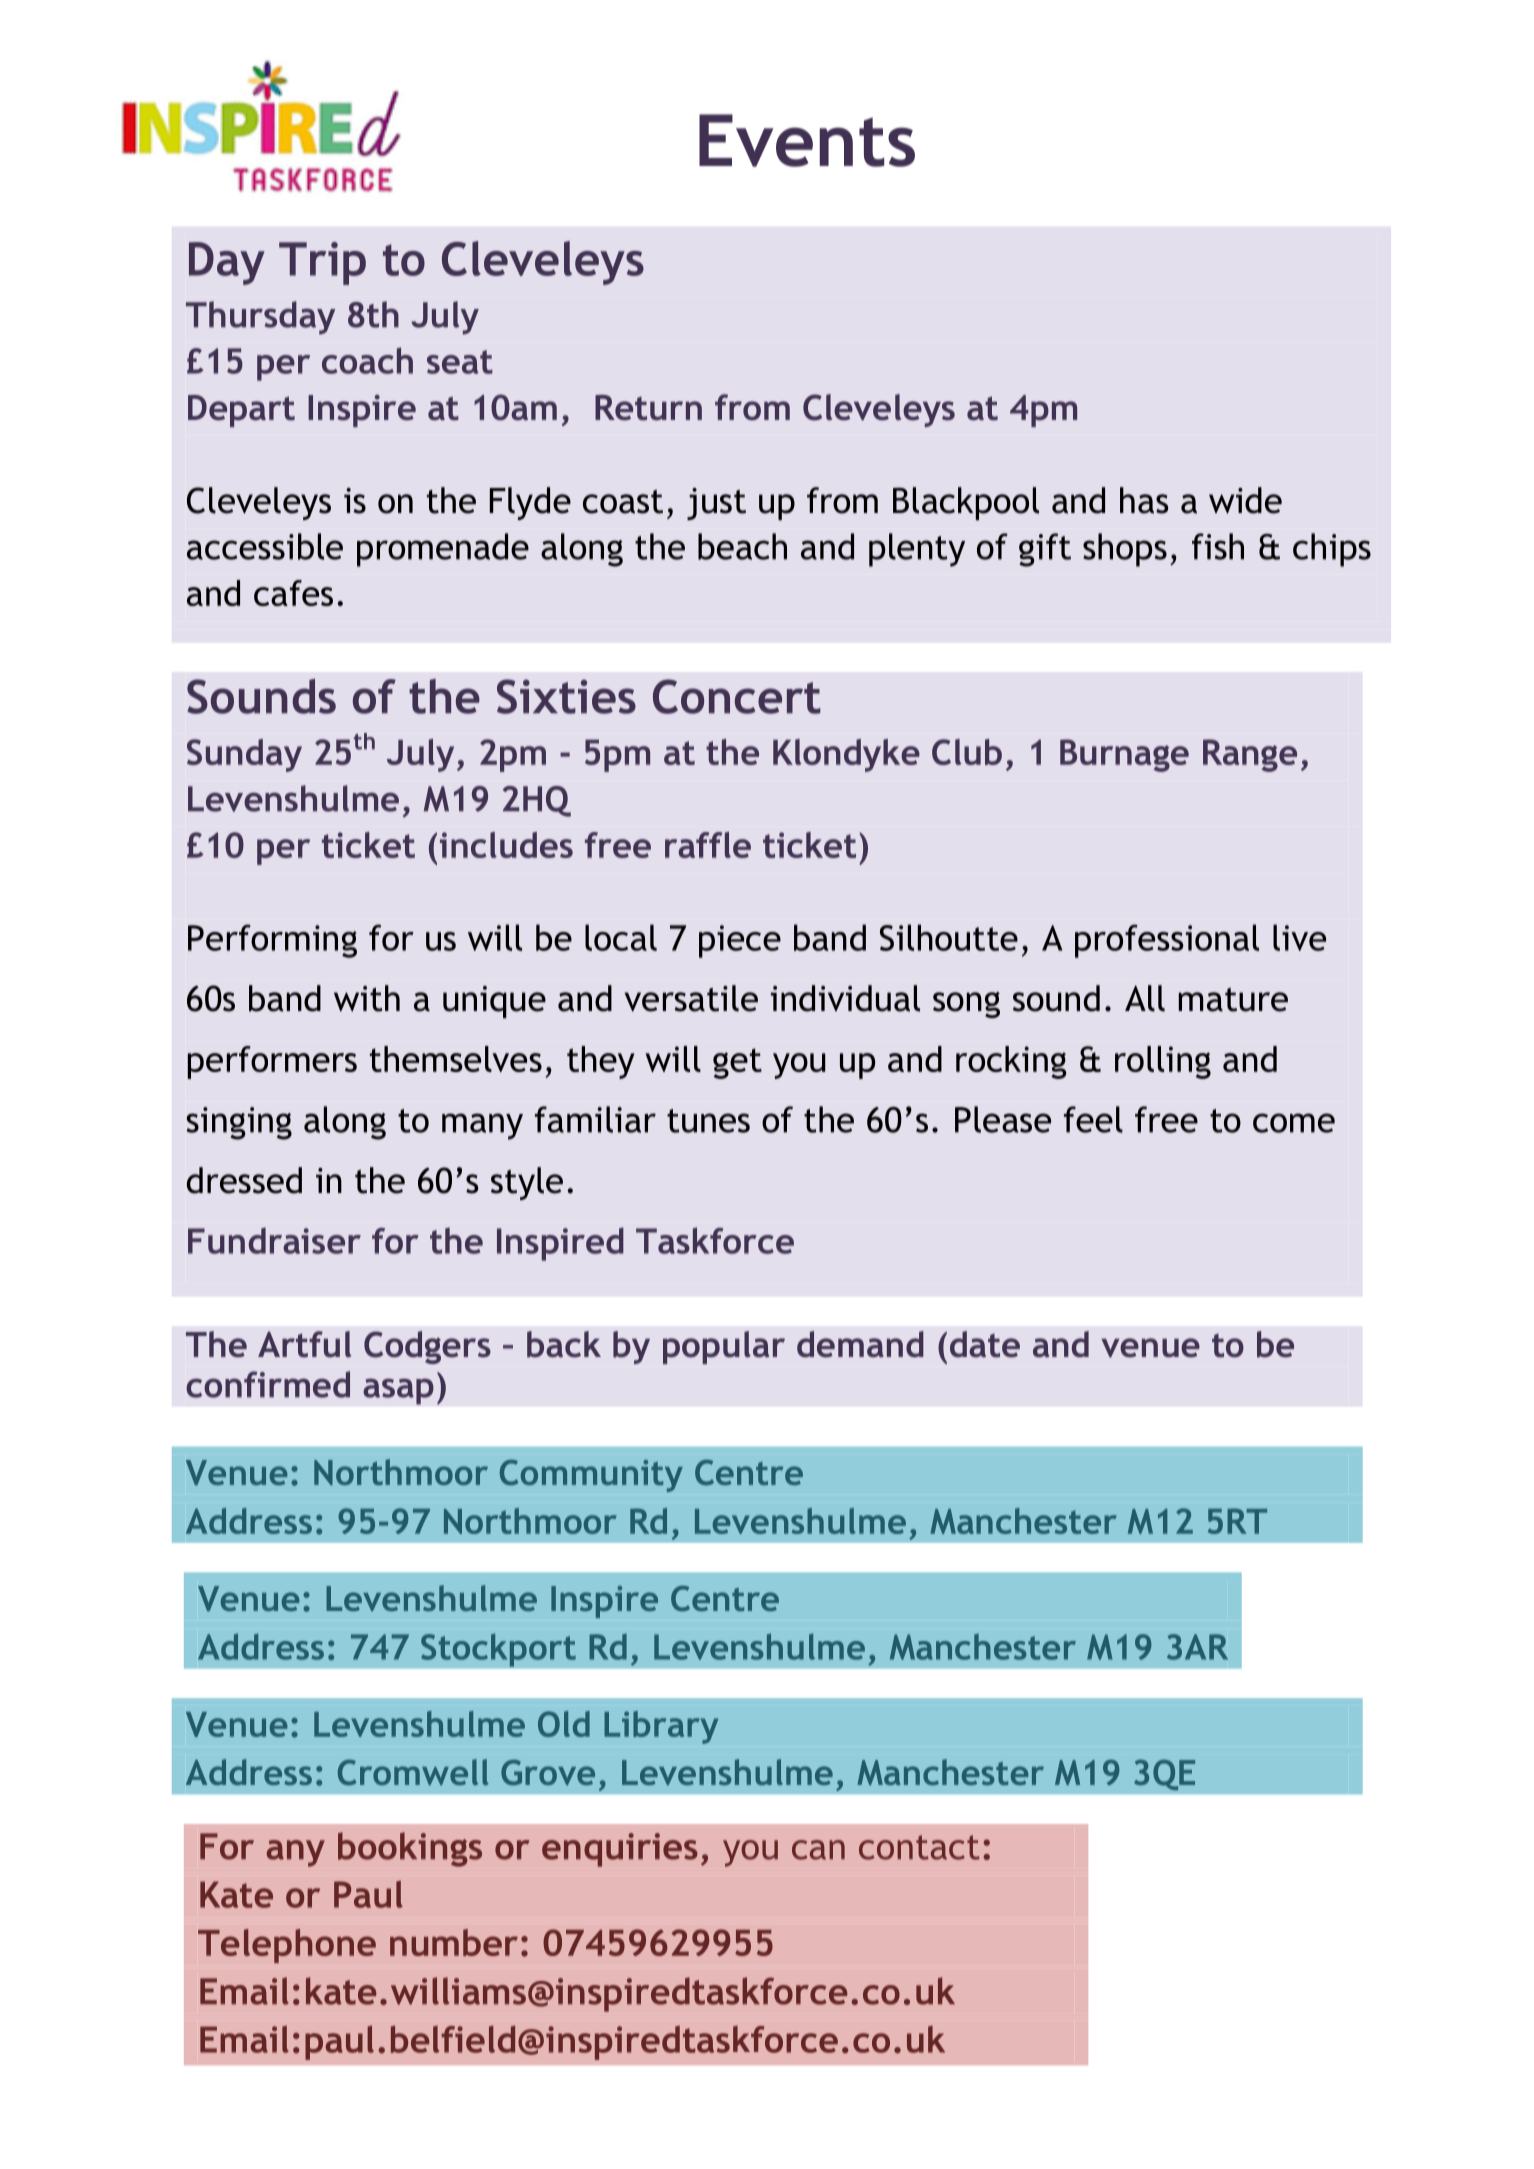 This document has width=1534, height=2169. What do you see at coordinates (1245, 500) in the document?
I see `wide` at bounding box center [1245, 500].
